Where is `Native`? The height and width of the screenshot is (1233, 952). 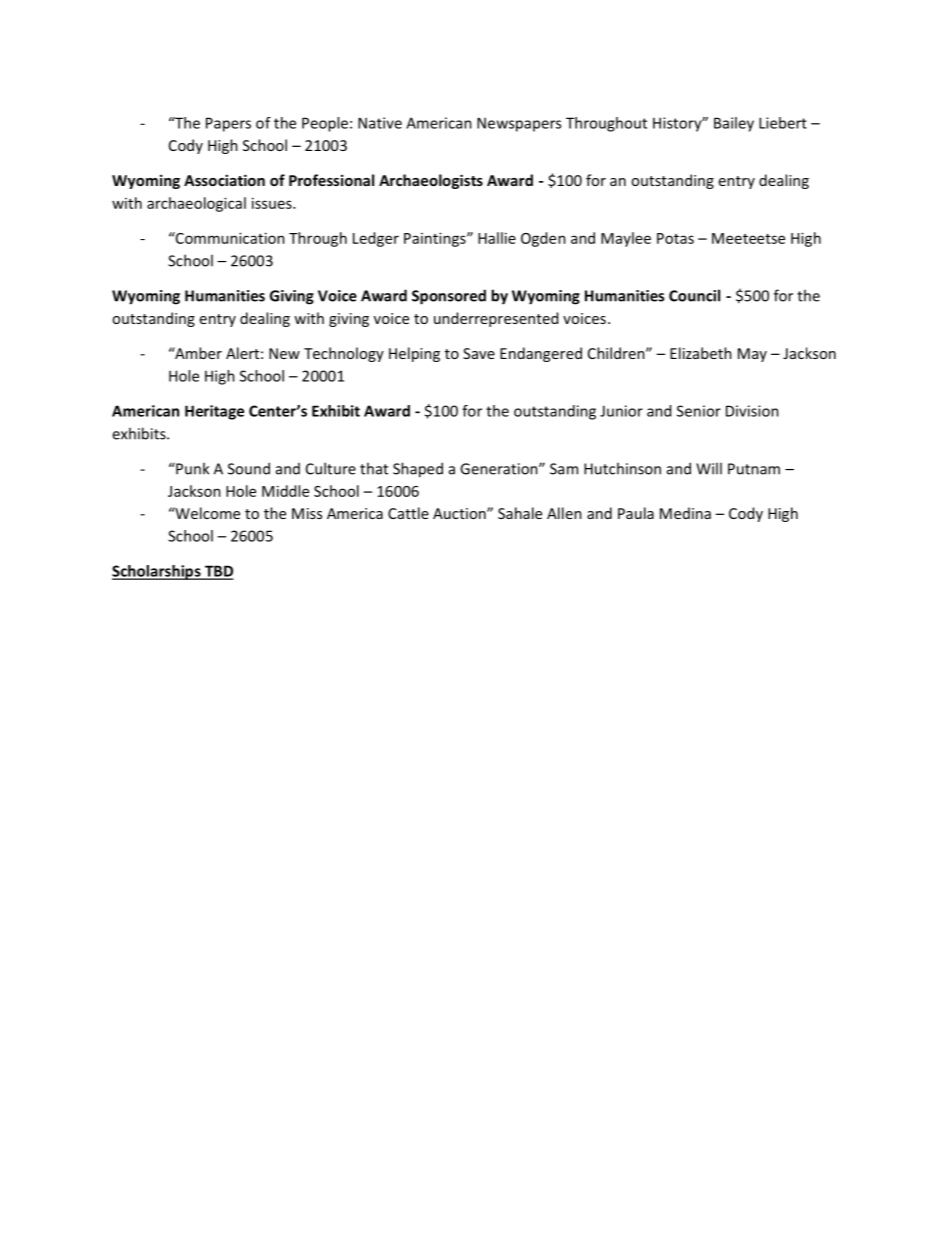 Native is located at coordinates (380, 123).
